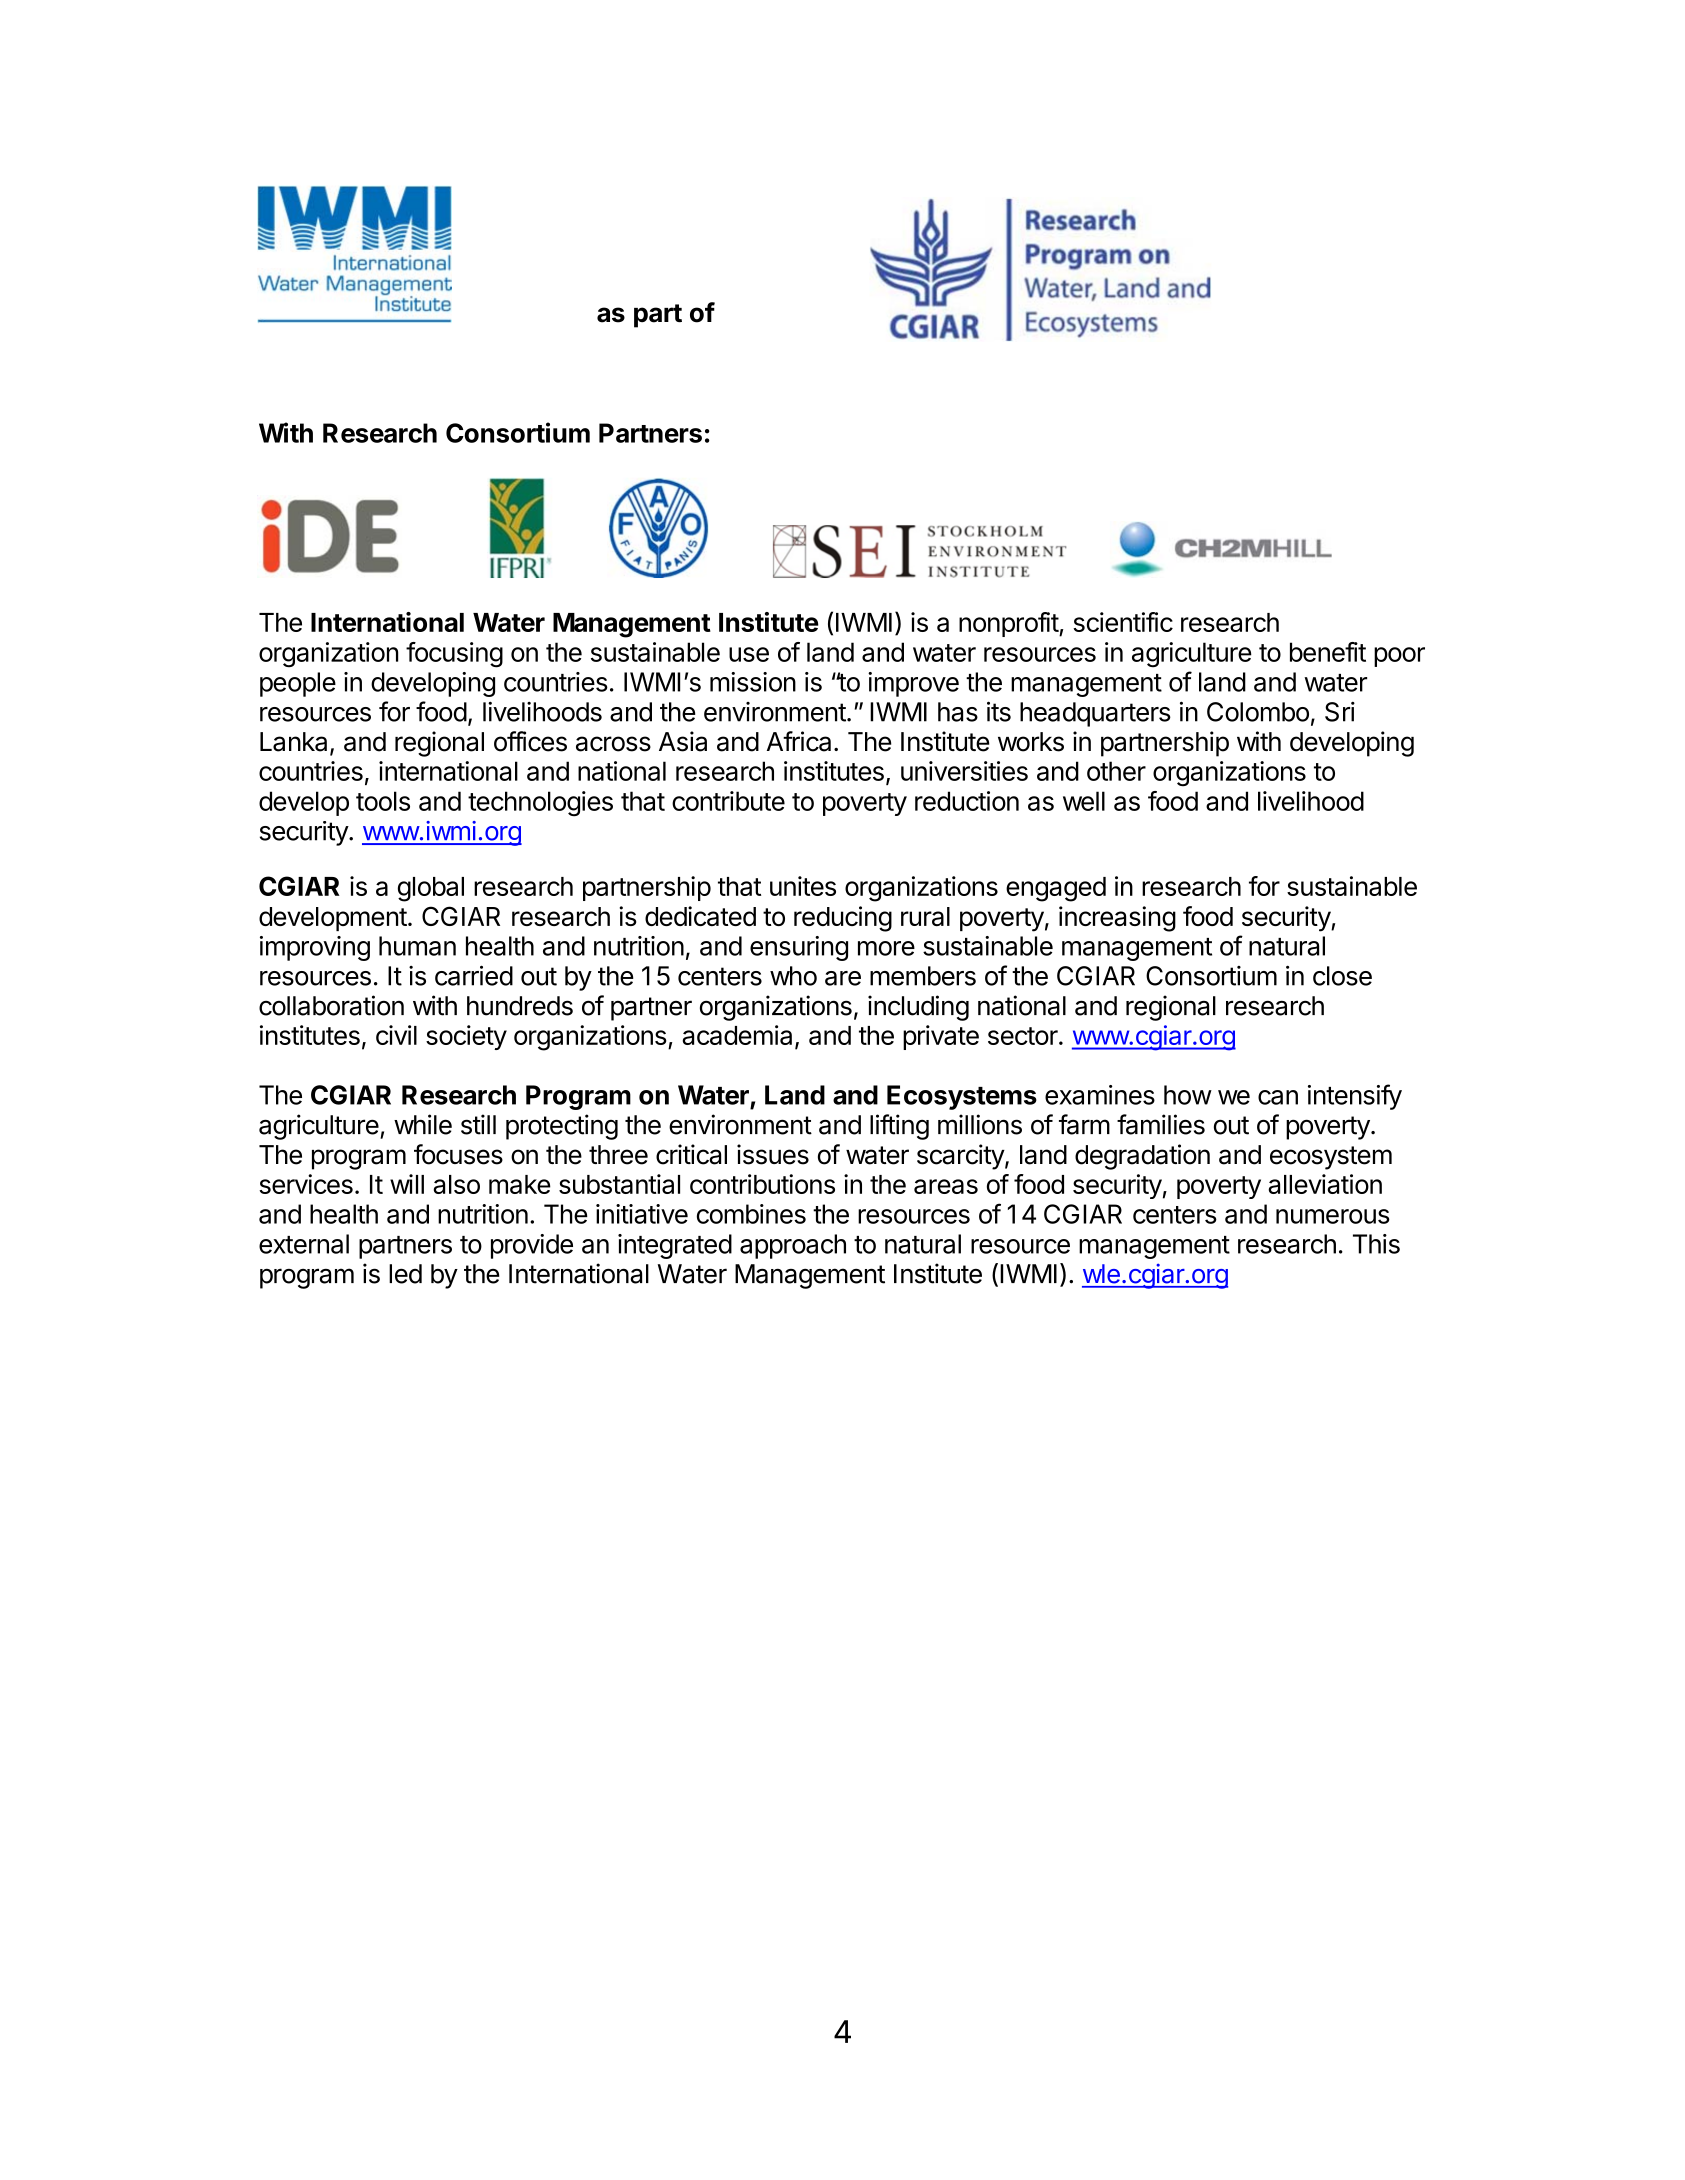 This screenshot has height=2180, width=1685. Describe the element at coordinates (1328, 652) in the screenshot. I see `benefit` at that location.
